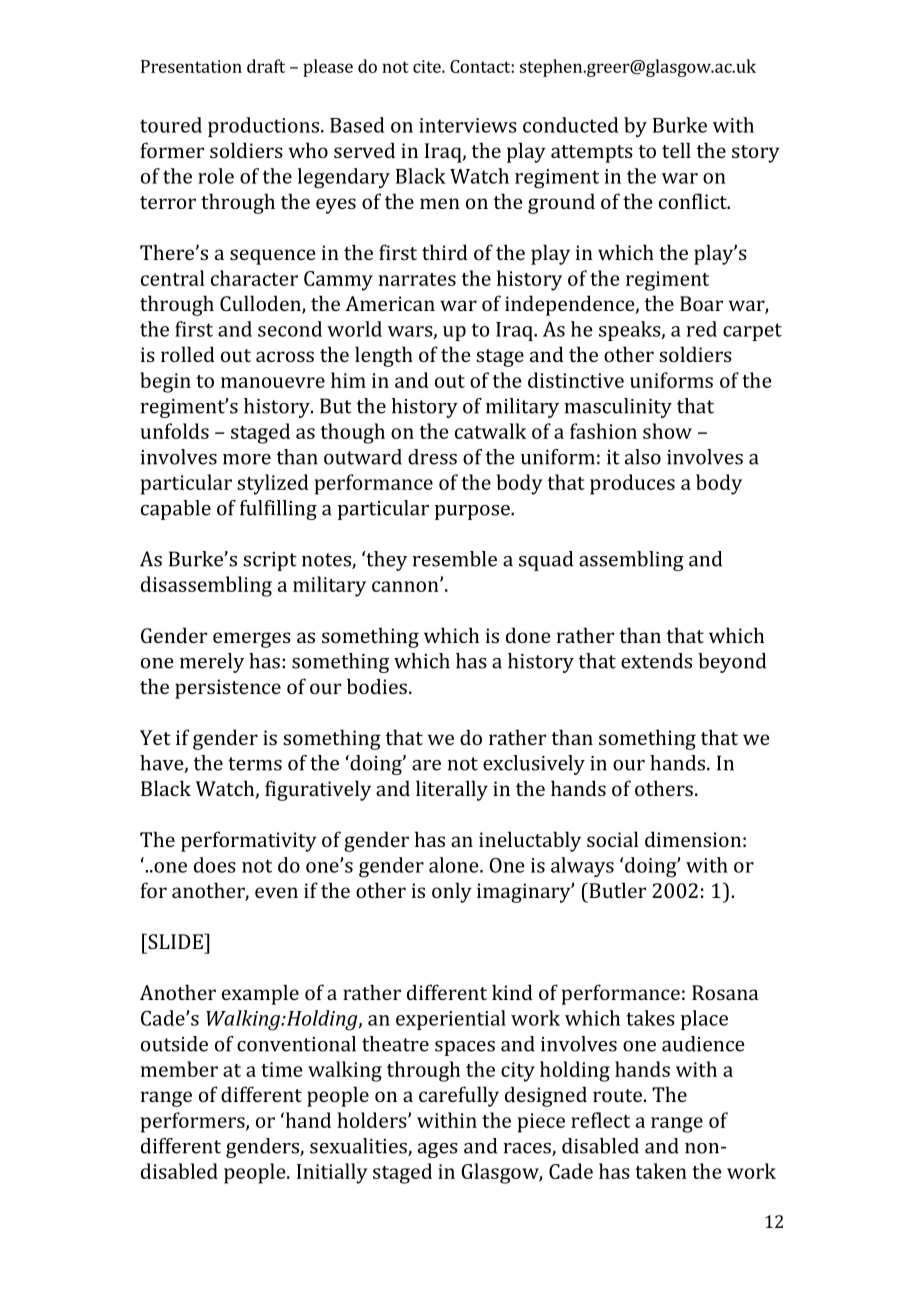 This screenshot has width=924, height=1309. Describe the element at coordinates (179, 1069) in the screenshot. I see `member` at that location.
